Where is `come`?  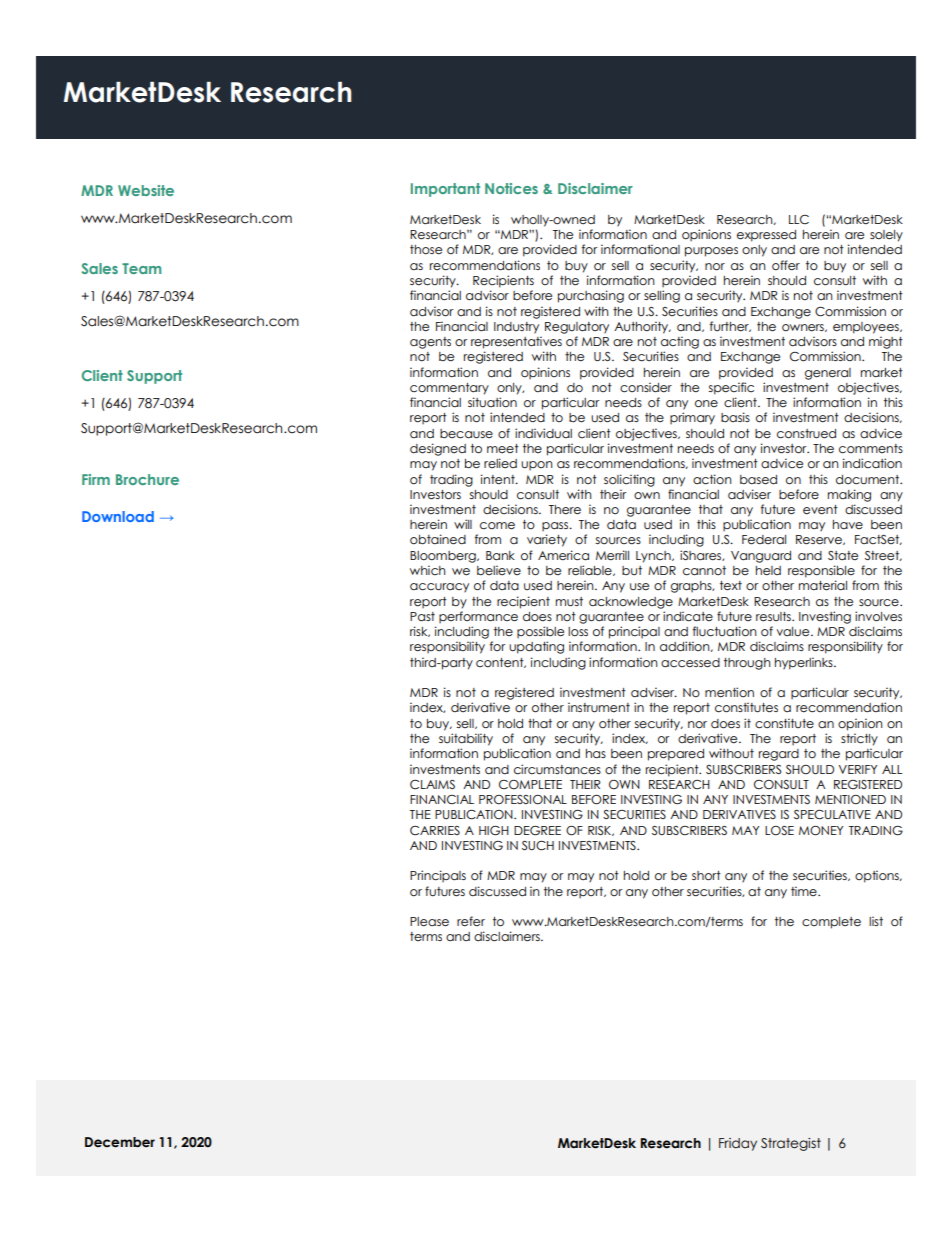
come is located at coordinates (497, 526).
